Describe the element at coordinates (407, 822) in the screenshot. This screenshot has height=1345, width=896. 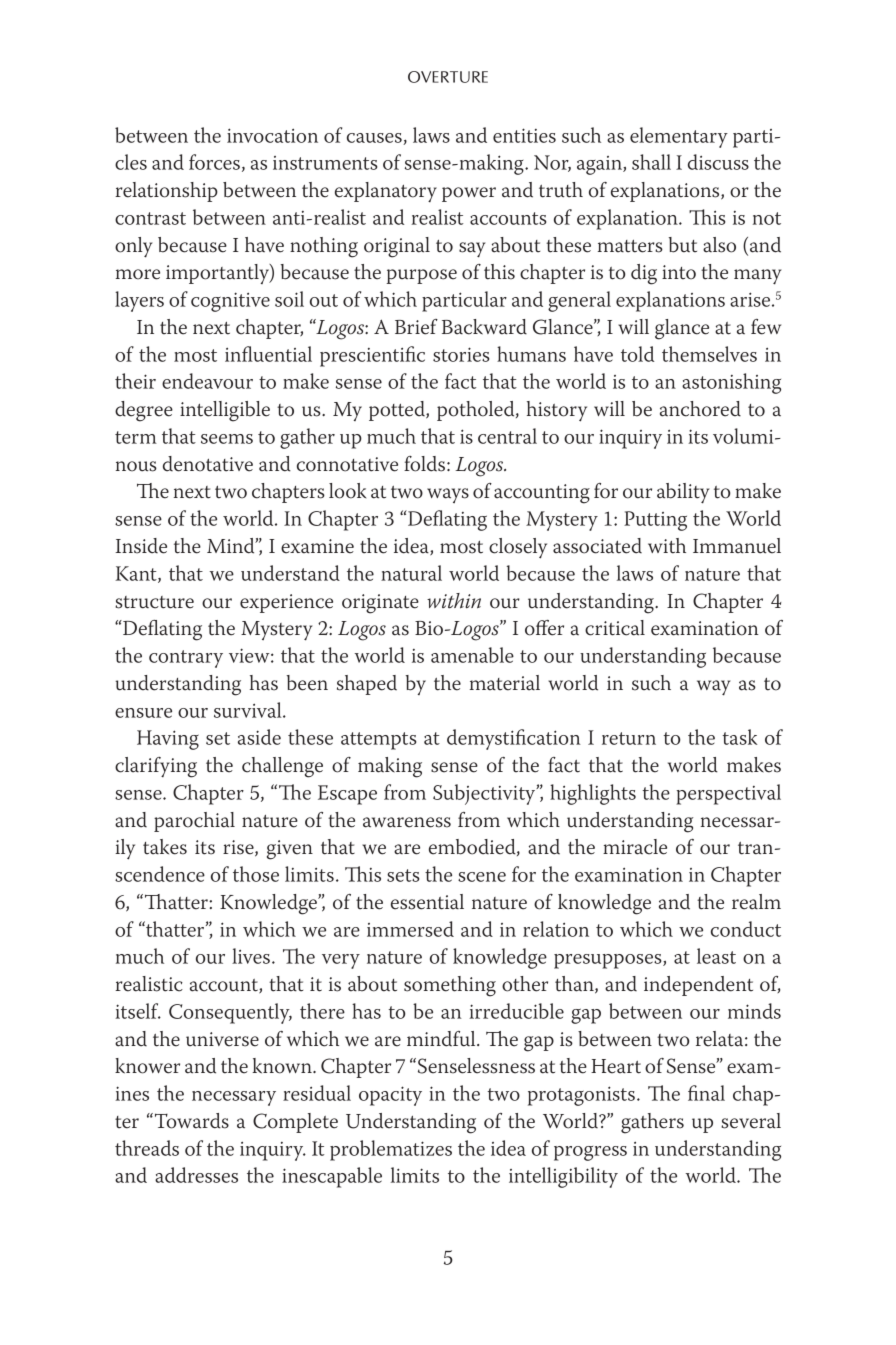
I see `awareness` at that location.
